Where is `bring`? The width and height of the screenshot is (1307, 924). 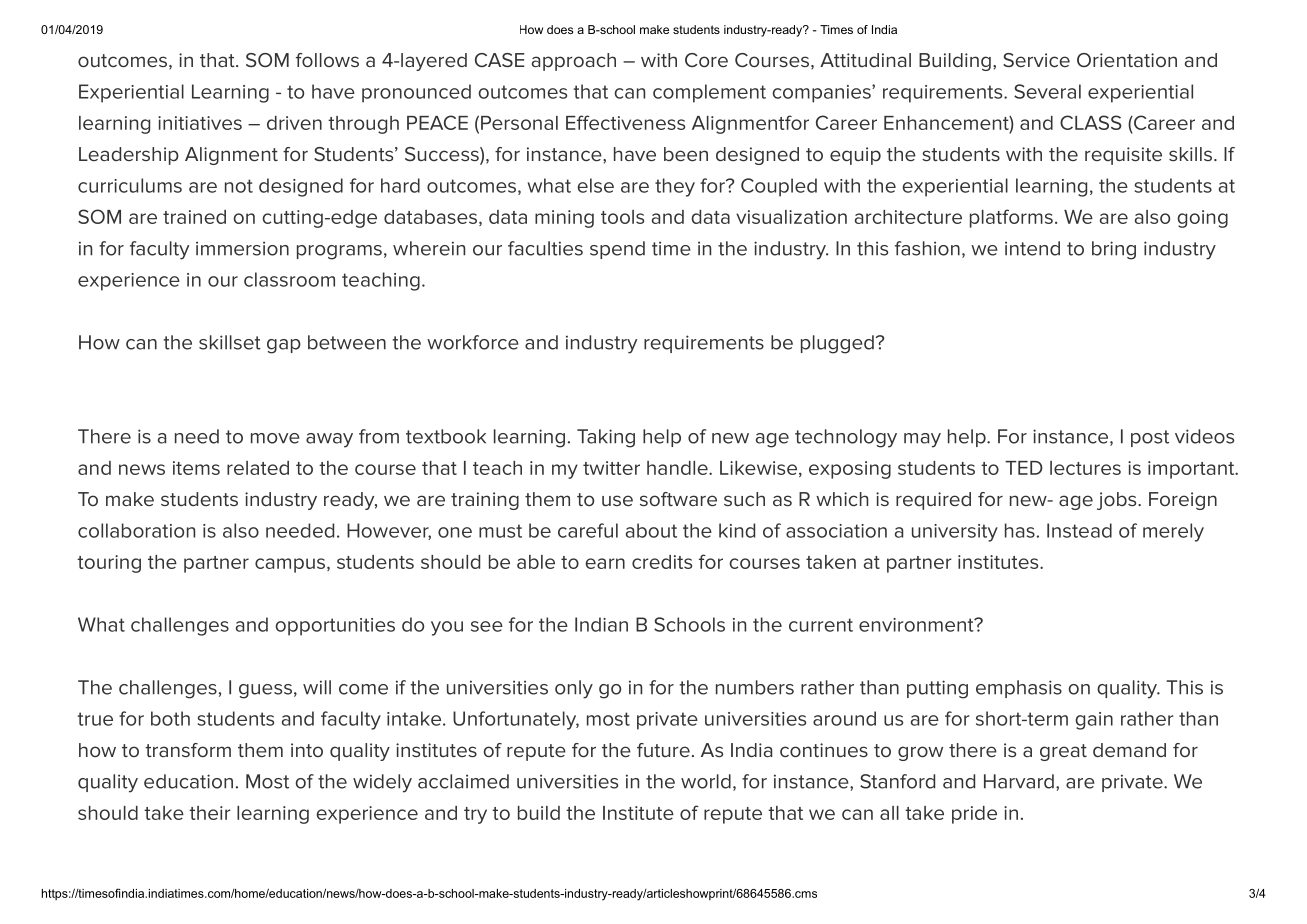 bring is located at coordinates (1114, 250).
